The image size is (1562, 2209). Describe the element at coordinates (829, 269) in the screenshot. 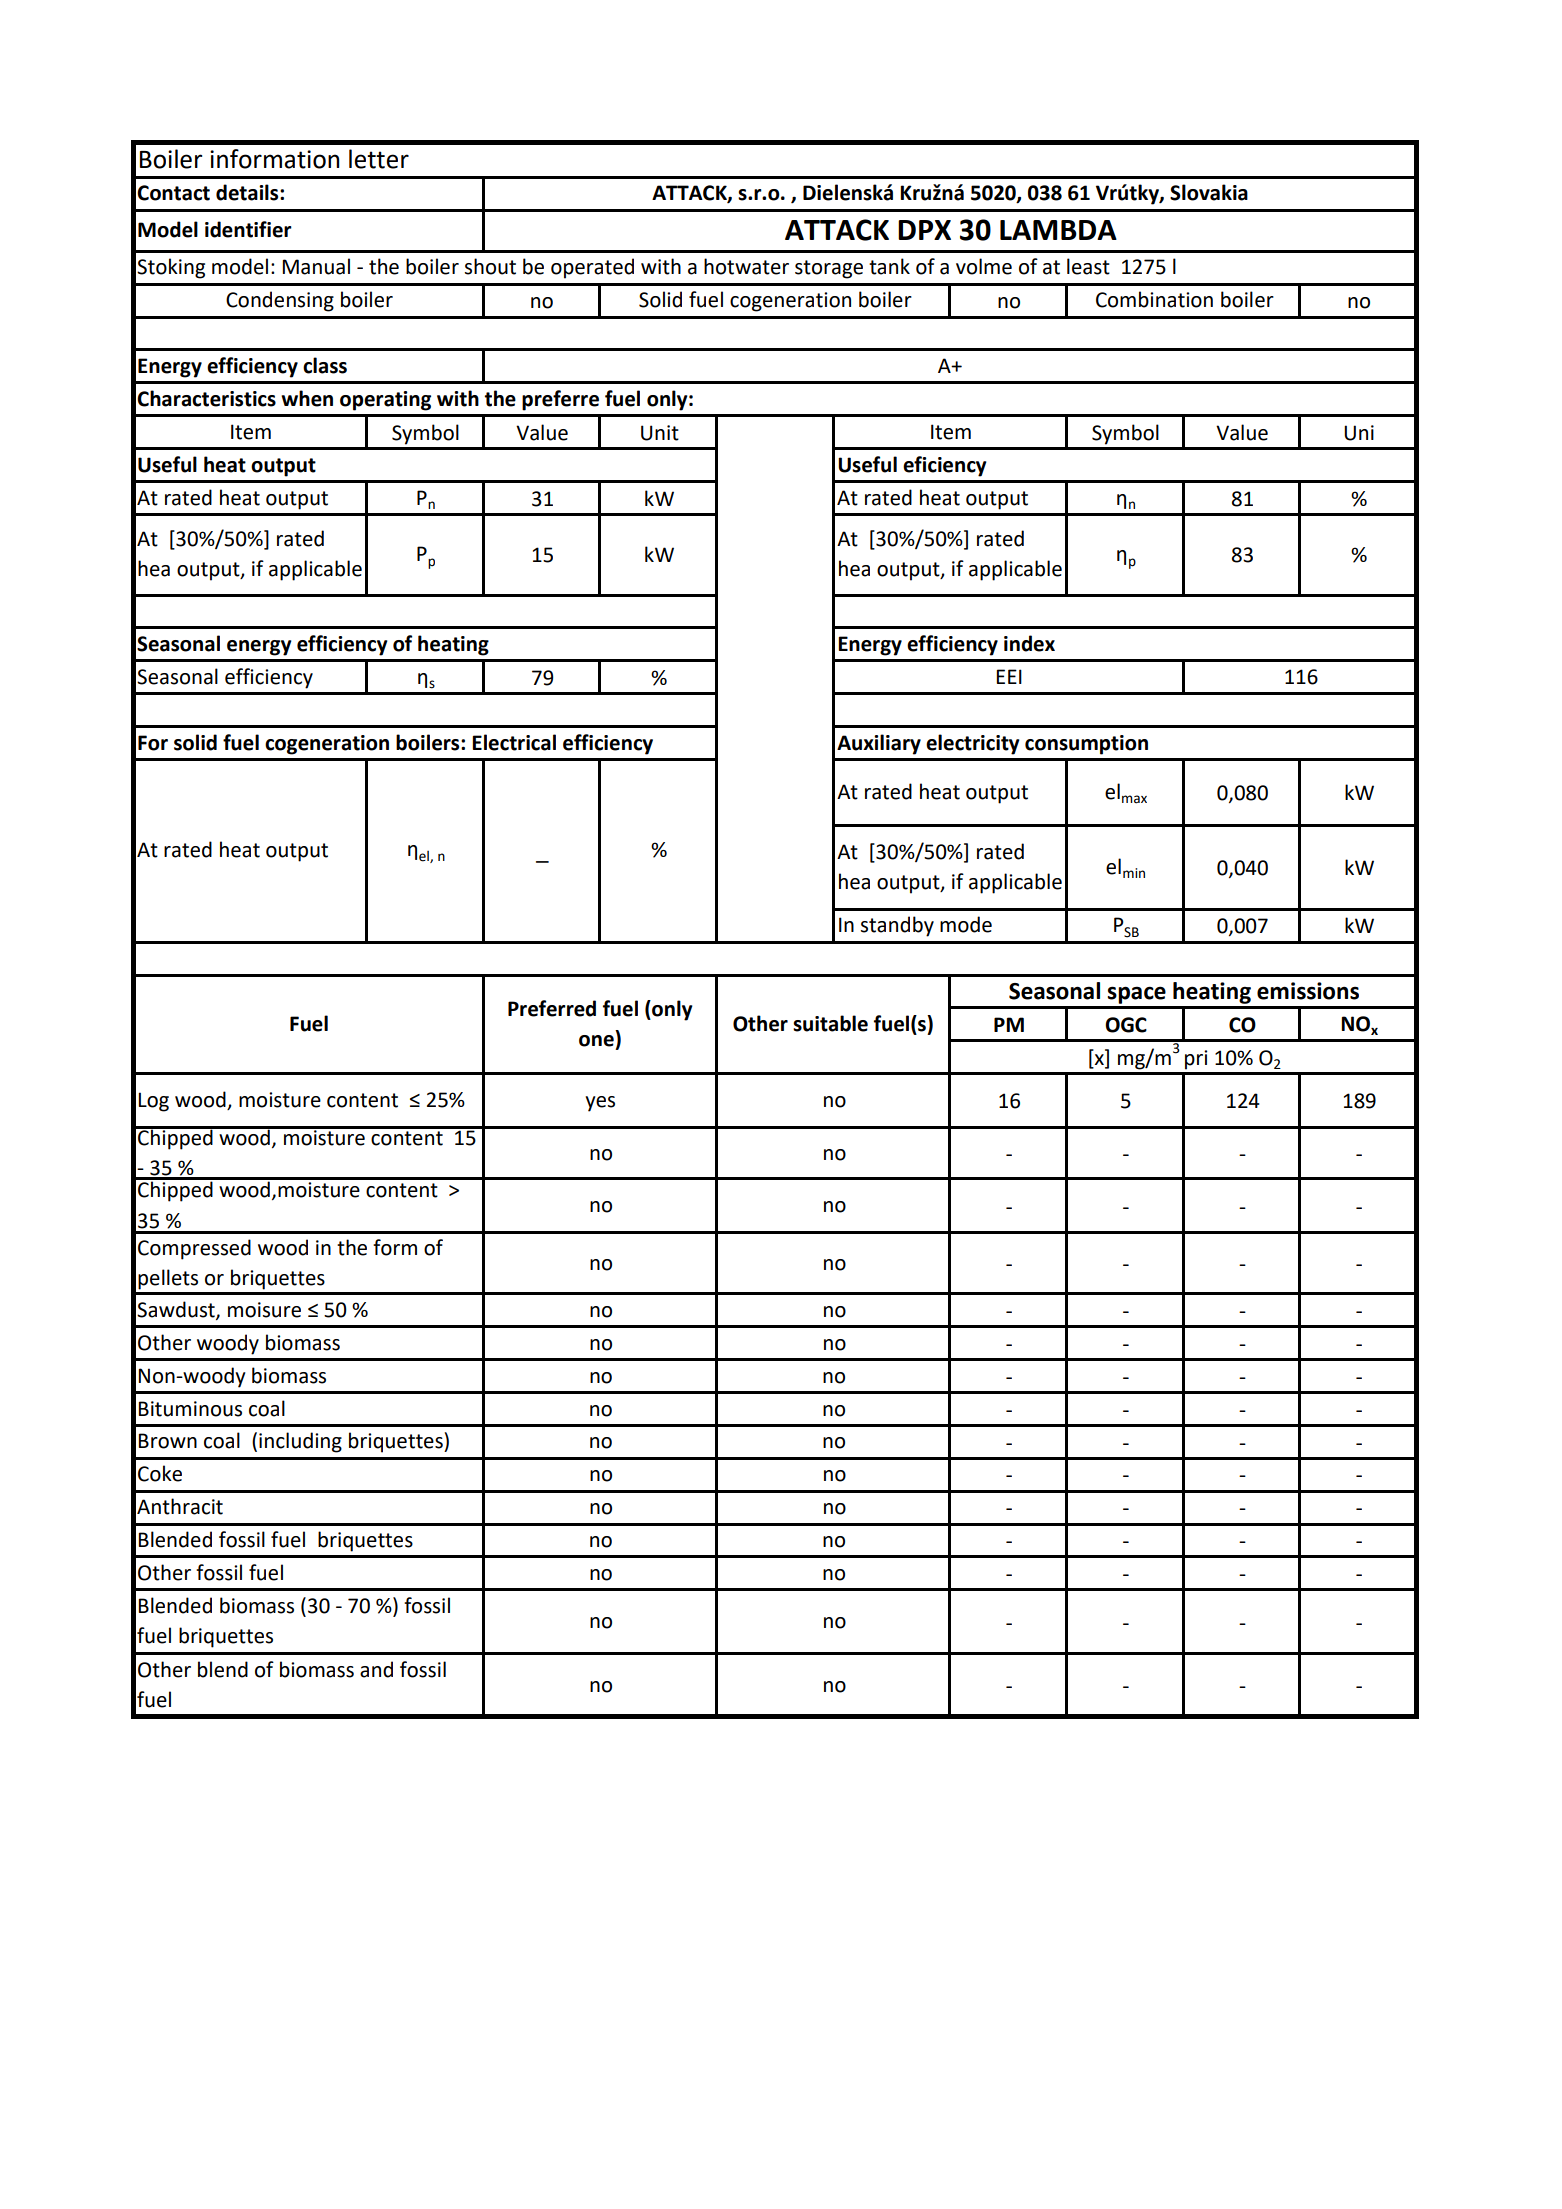

I see `storage` at that location.
